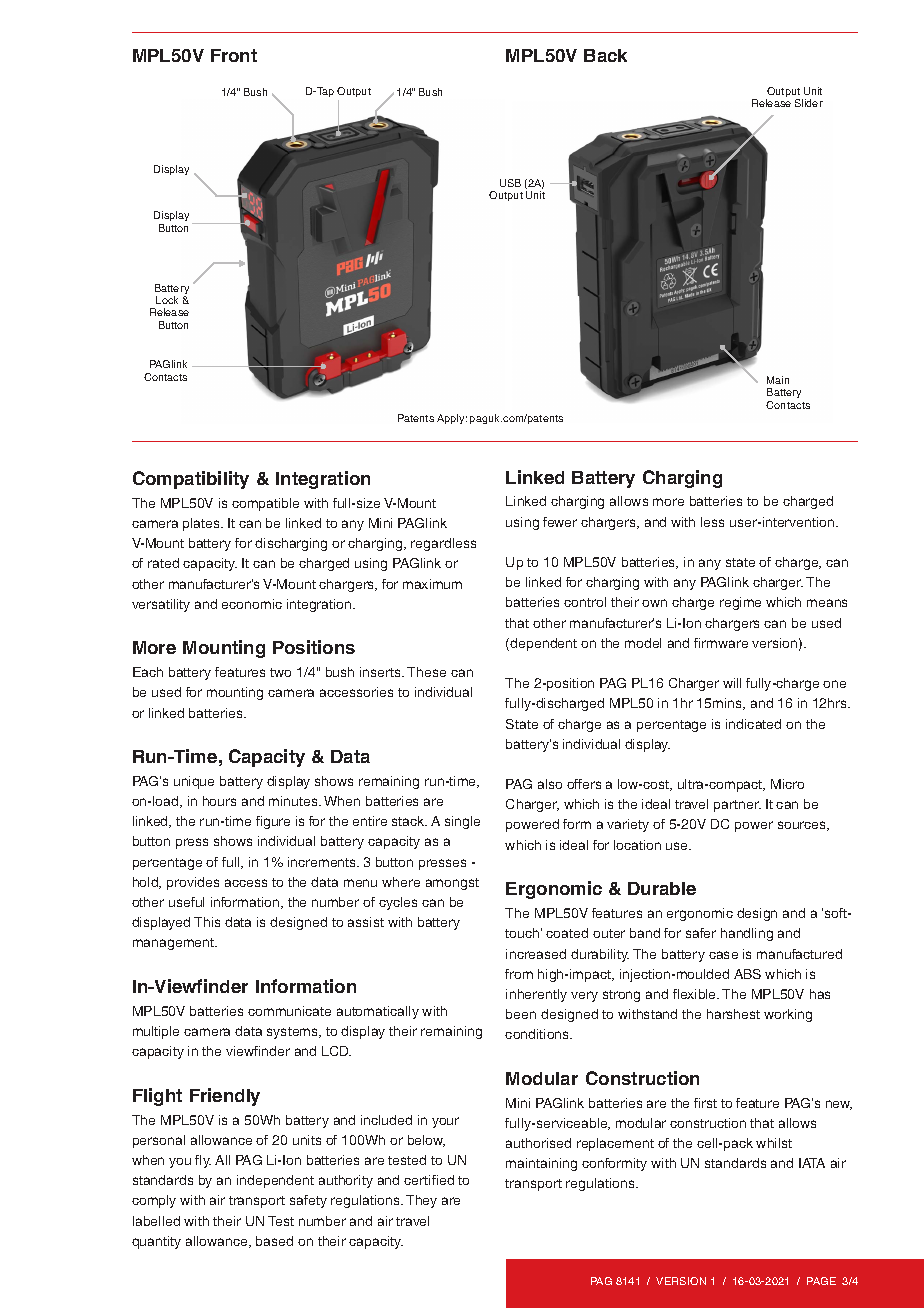 The height and width of the page is (1308, 924). I want to click on Slider, so click(809, 103).
